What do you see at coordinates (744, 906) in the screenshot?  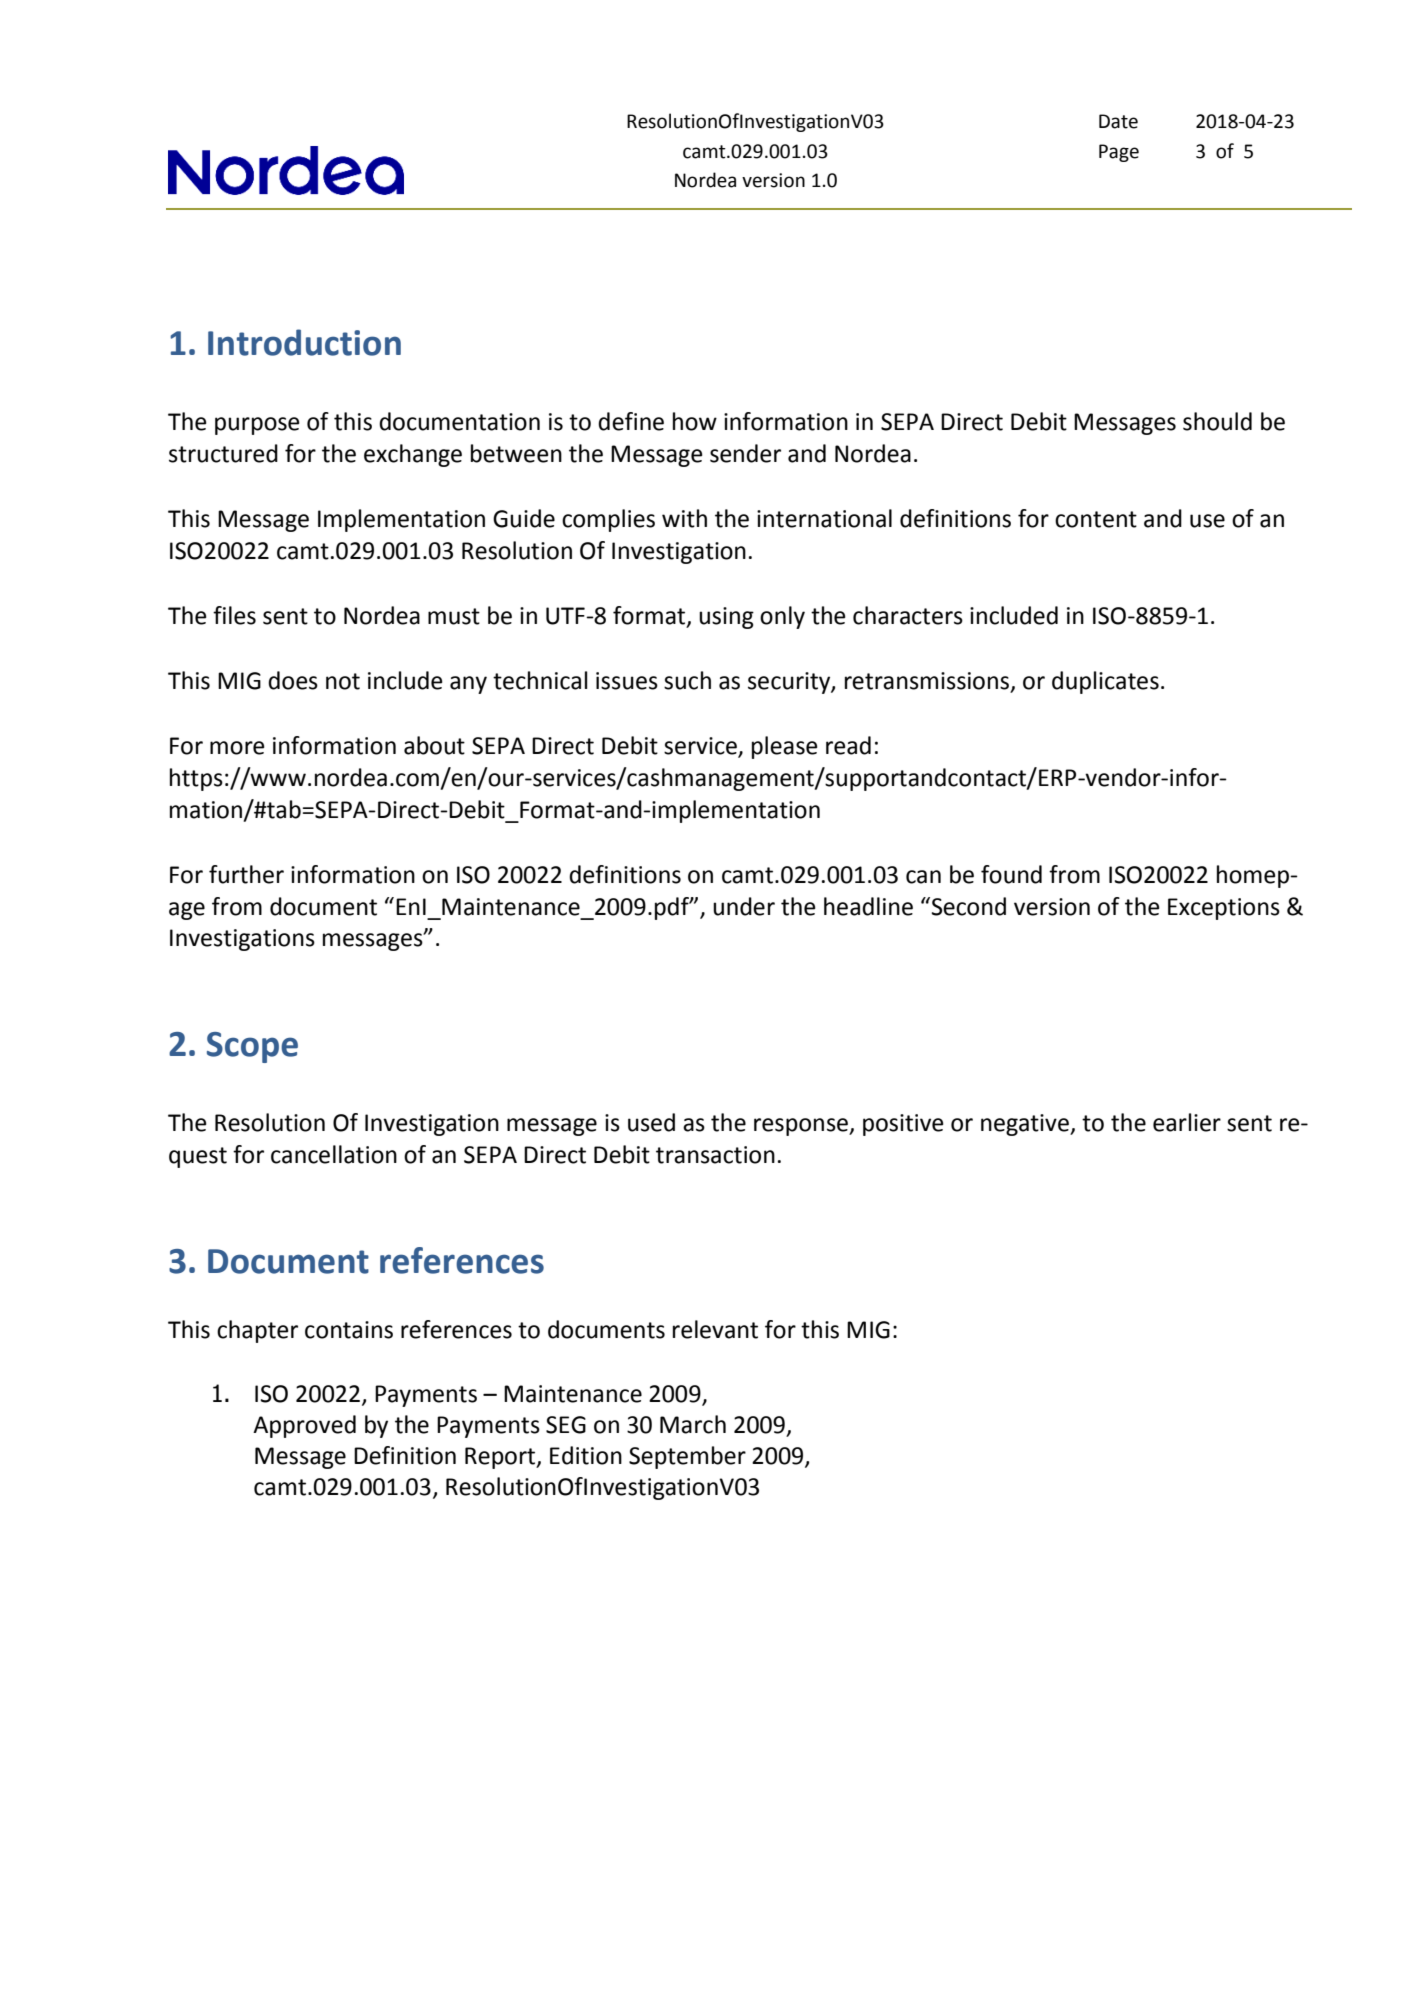 I see `under` at bounding box center [744, 906].
